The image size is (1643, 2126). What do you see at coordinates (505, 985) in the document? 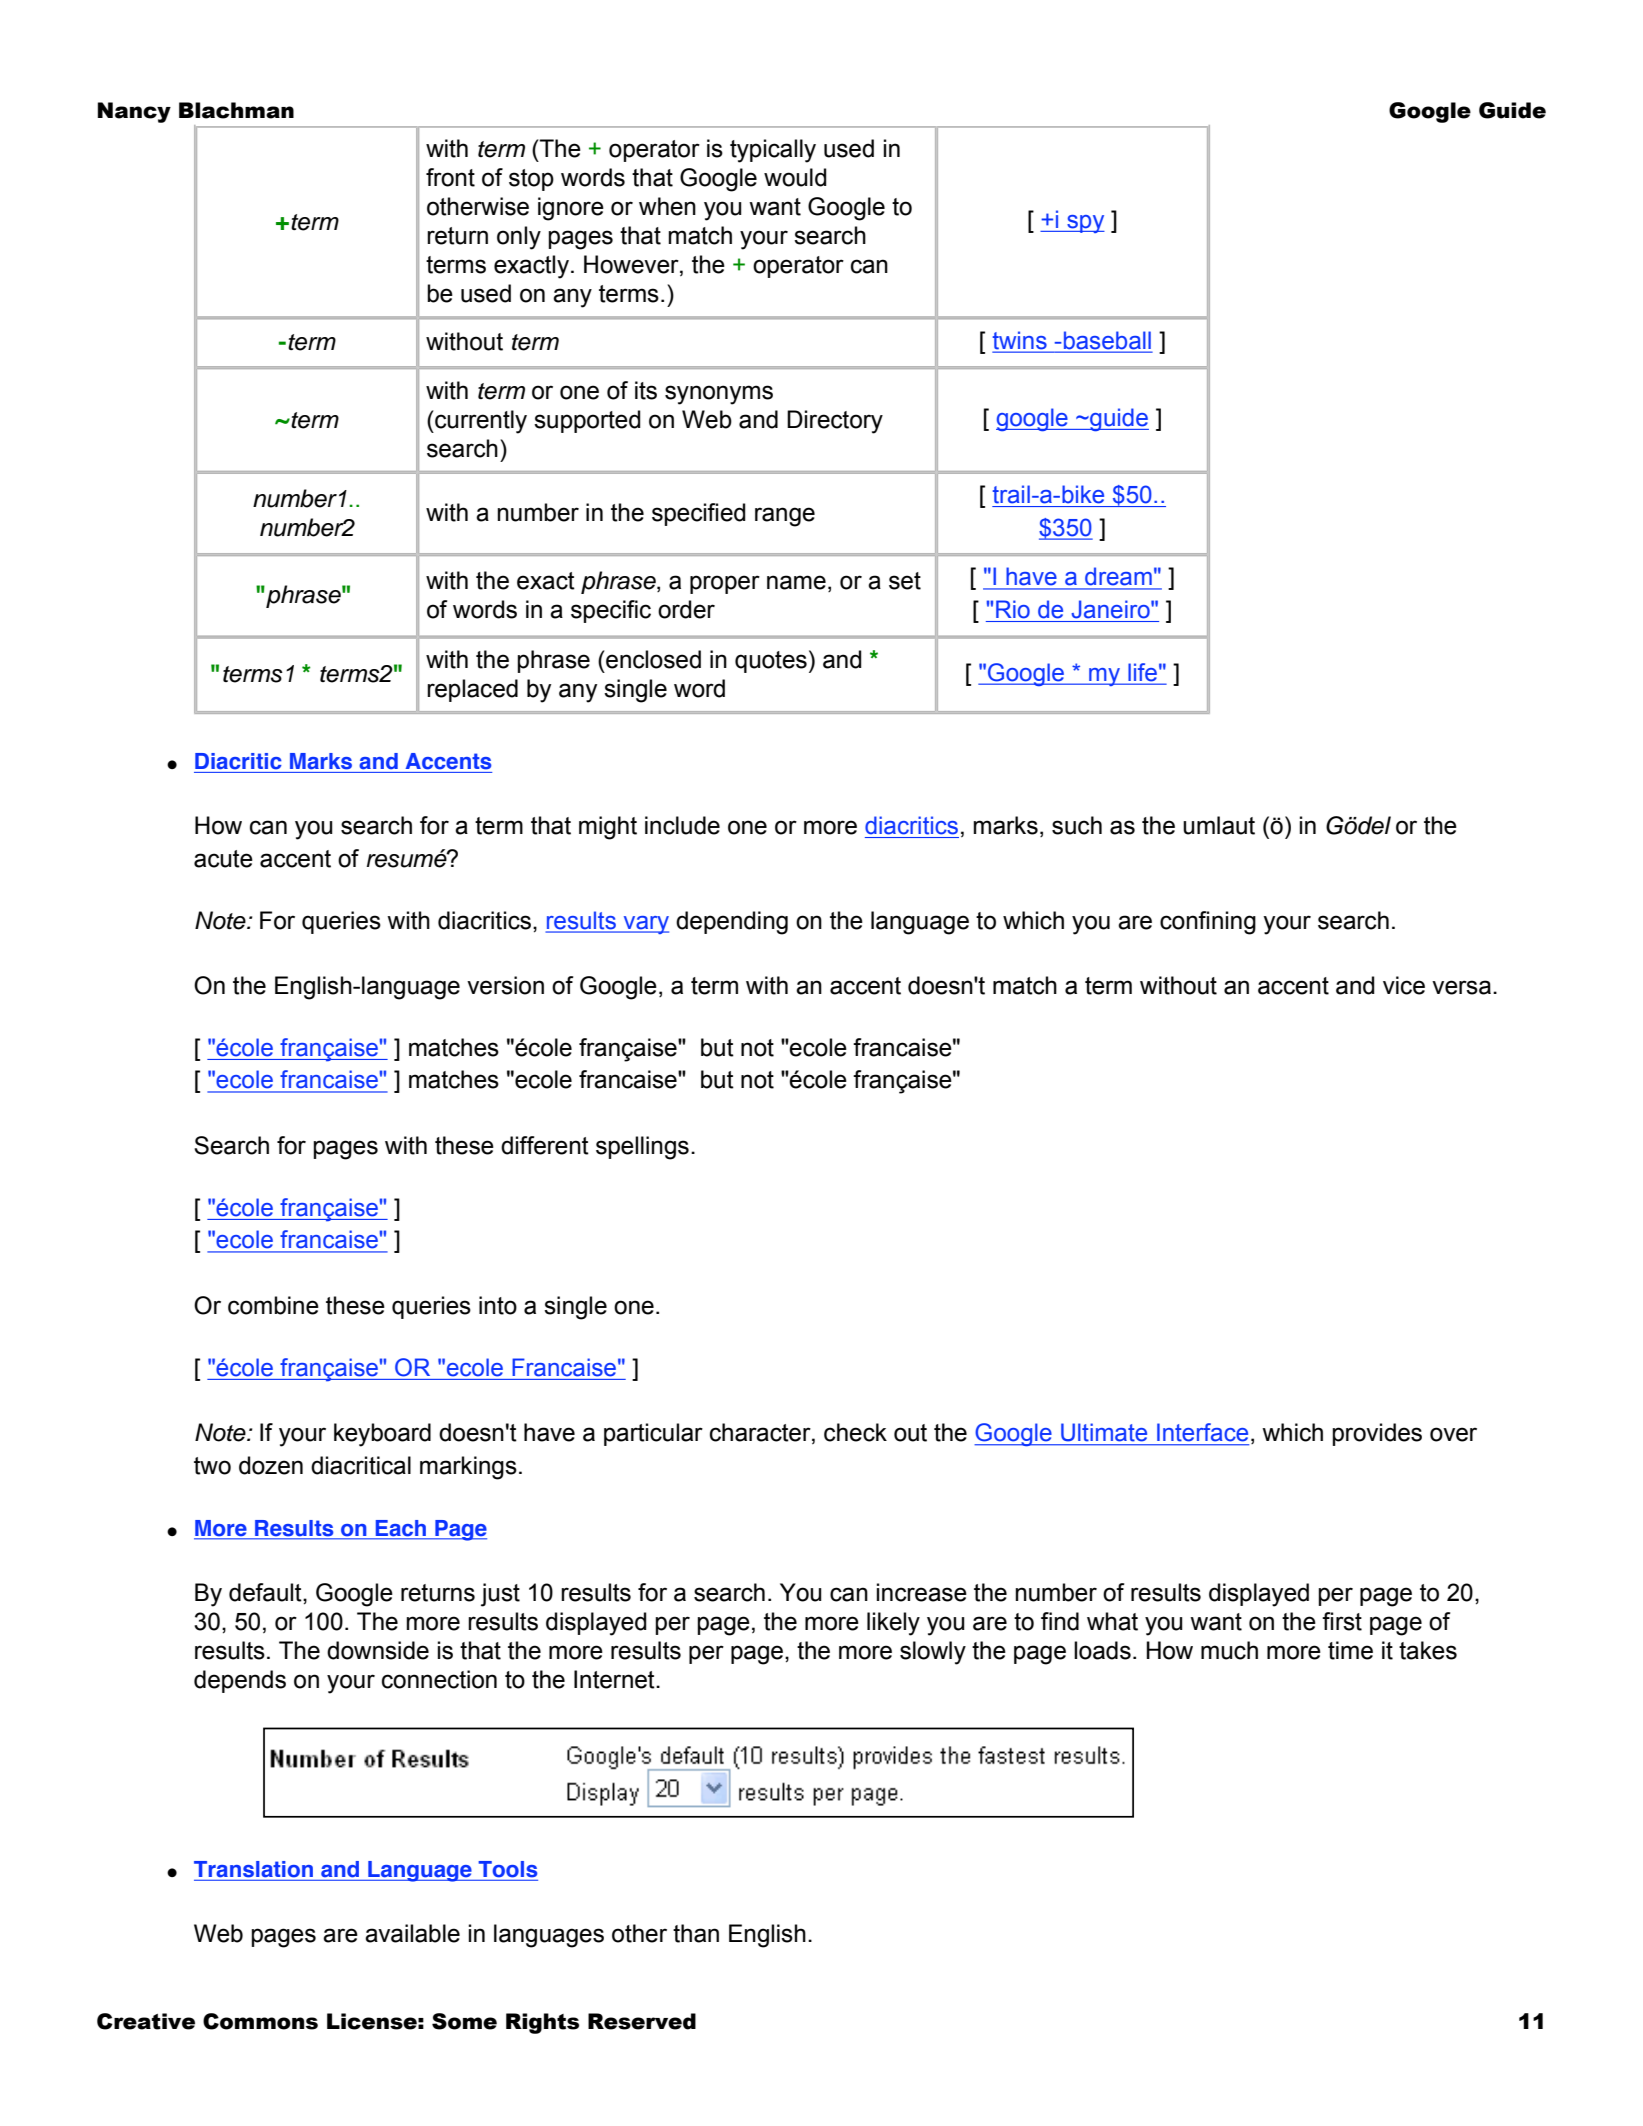
I see `version` at bounding box center [505, 985].
